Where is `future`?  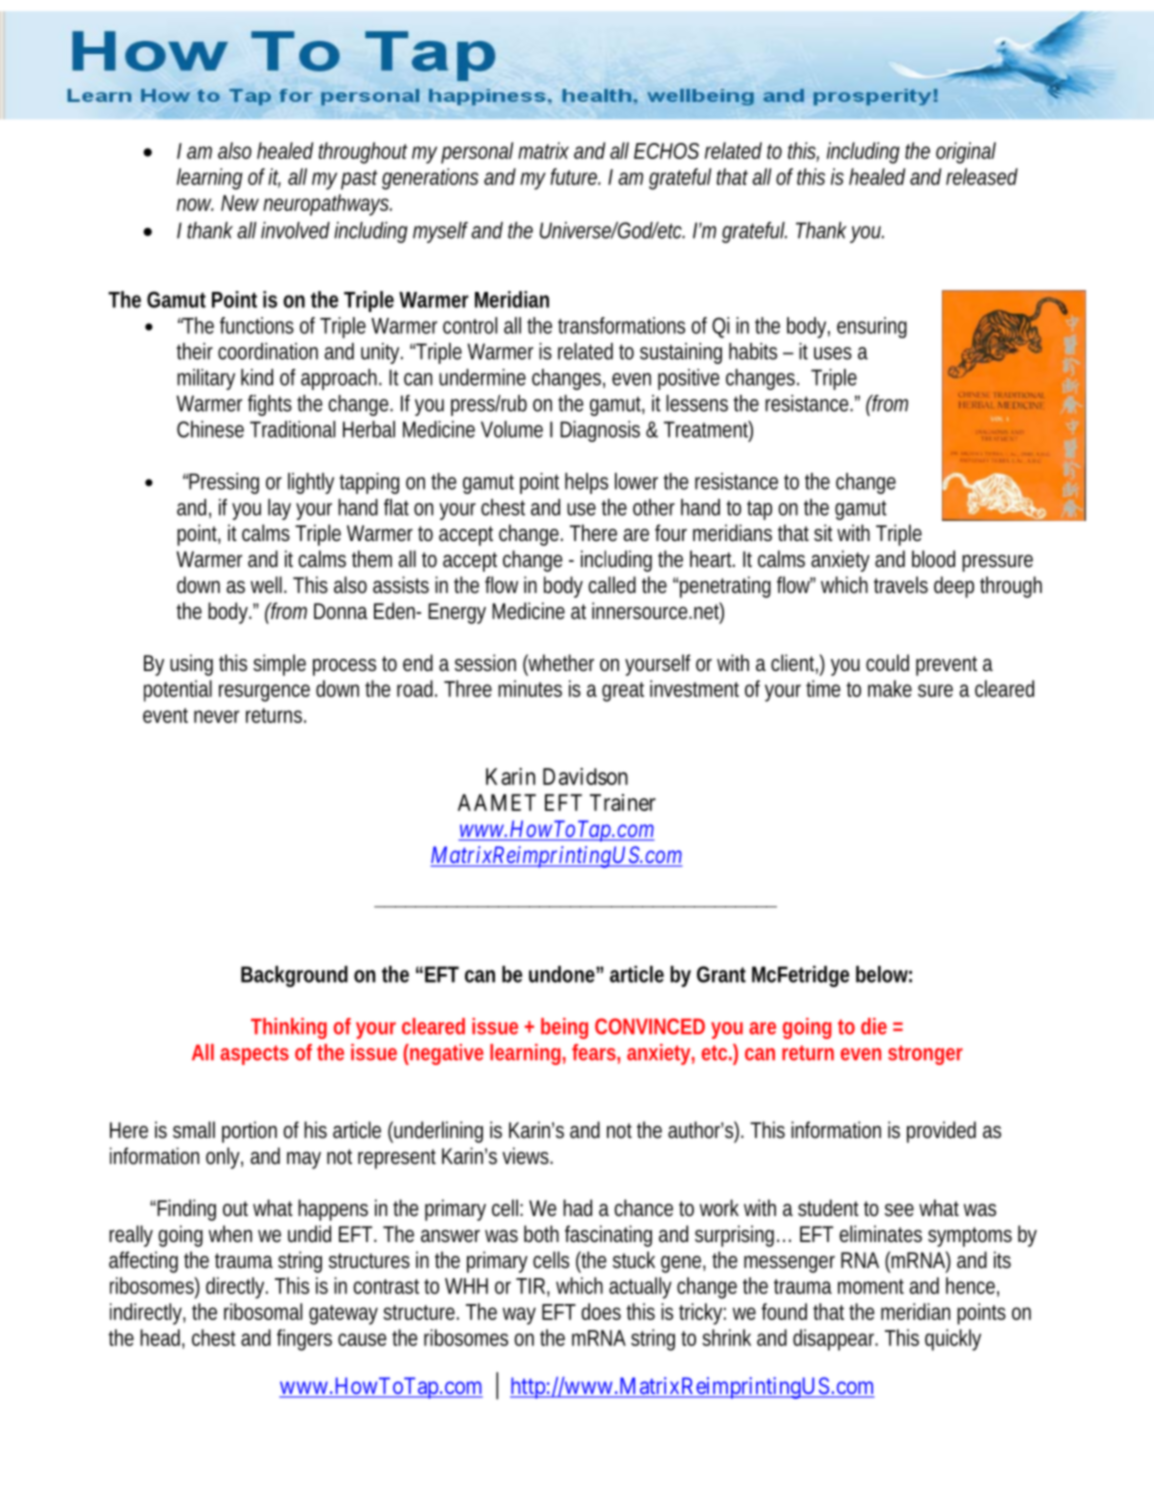
future is located at coordinates (575, 176).
